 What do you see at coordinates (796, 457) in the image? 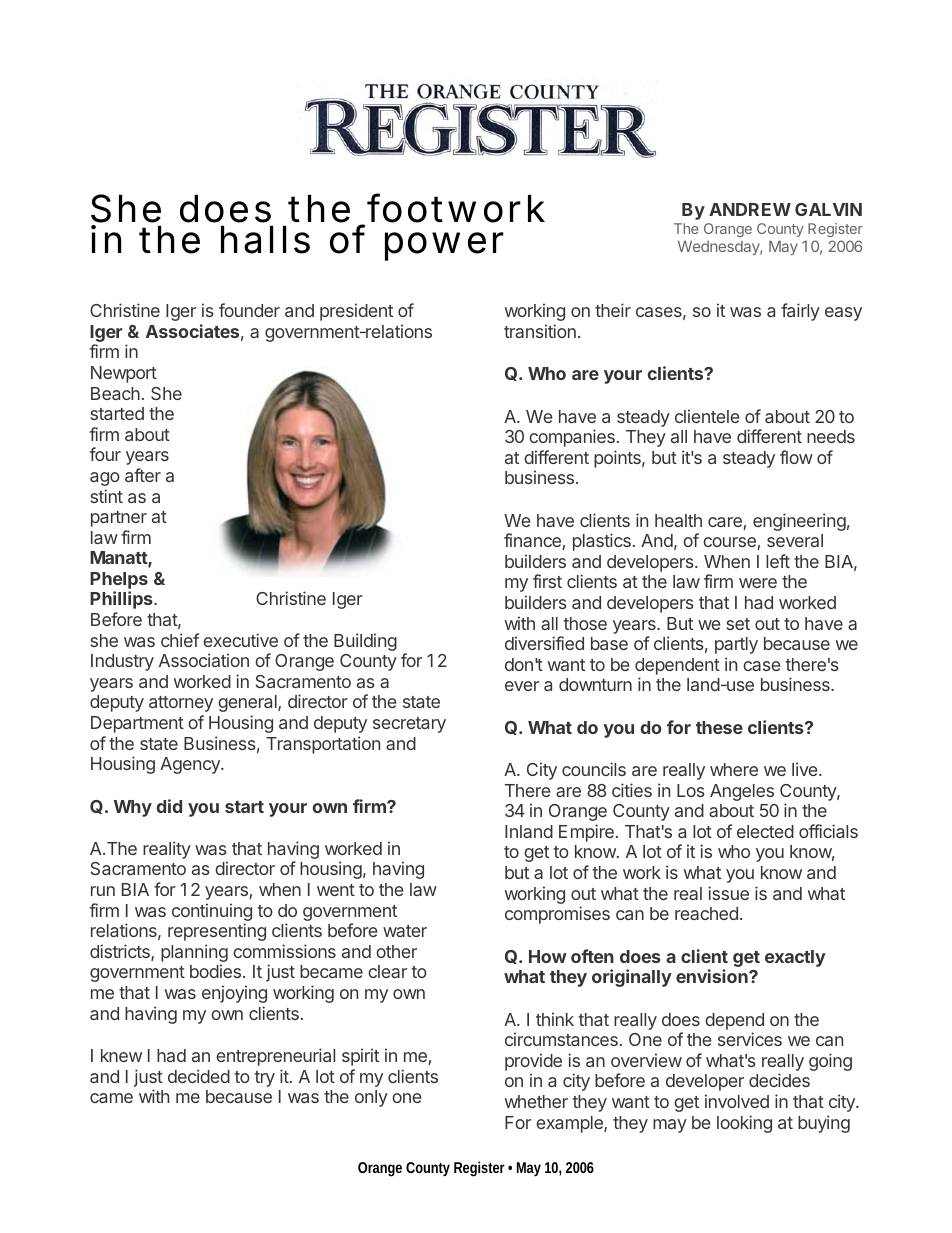
I see `flow` at bounding box center [796, 457].
